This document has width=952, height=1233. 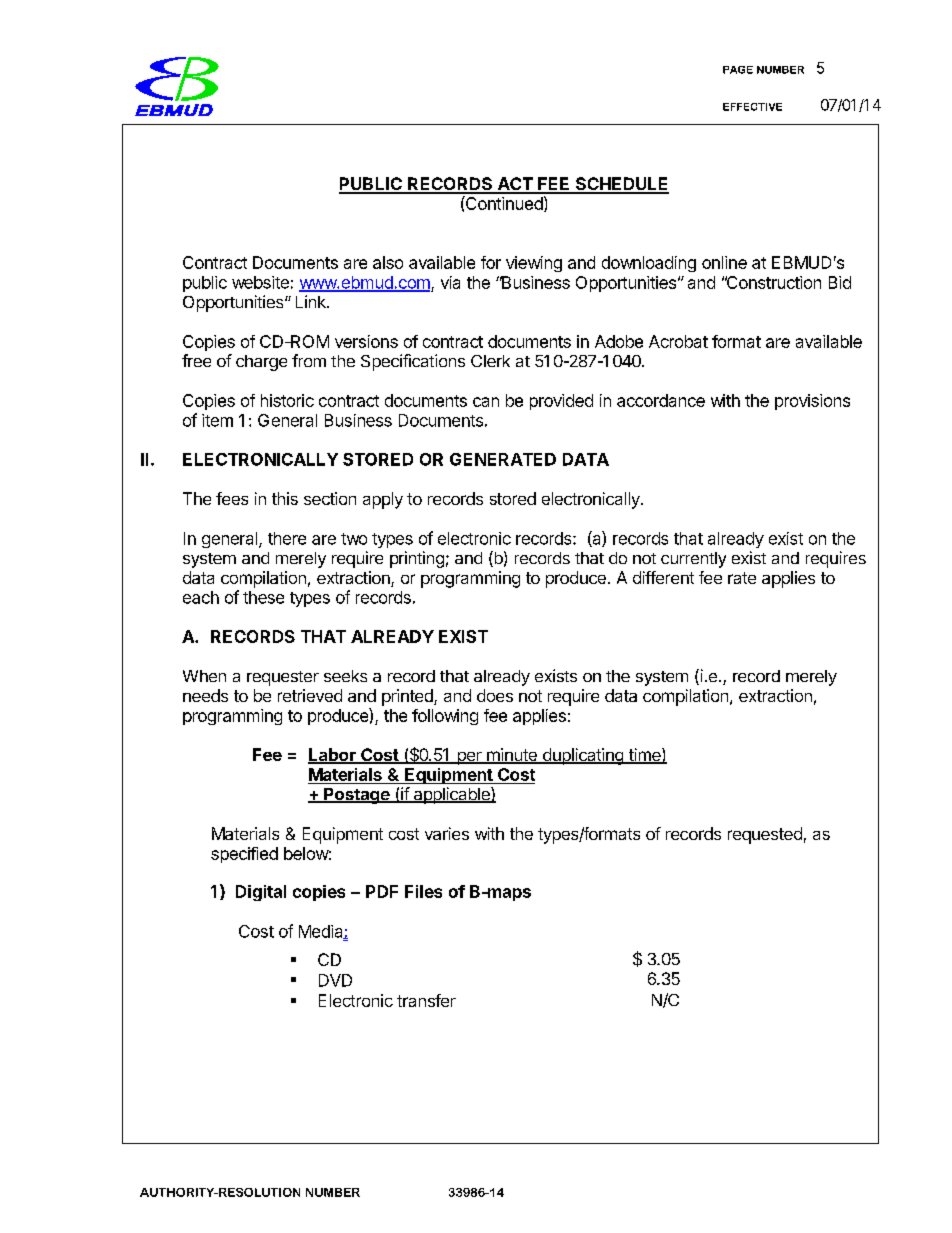 What do you see at coordinates (426, 1000) in the document?
I see `transfer` at bounding box center [426, 1000].
